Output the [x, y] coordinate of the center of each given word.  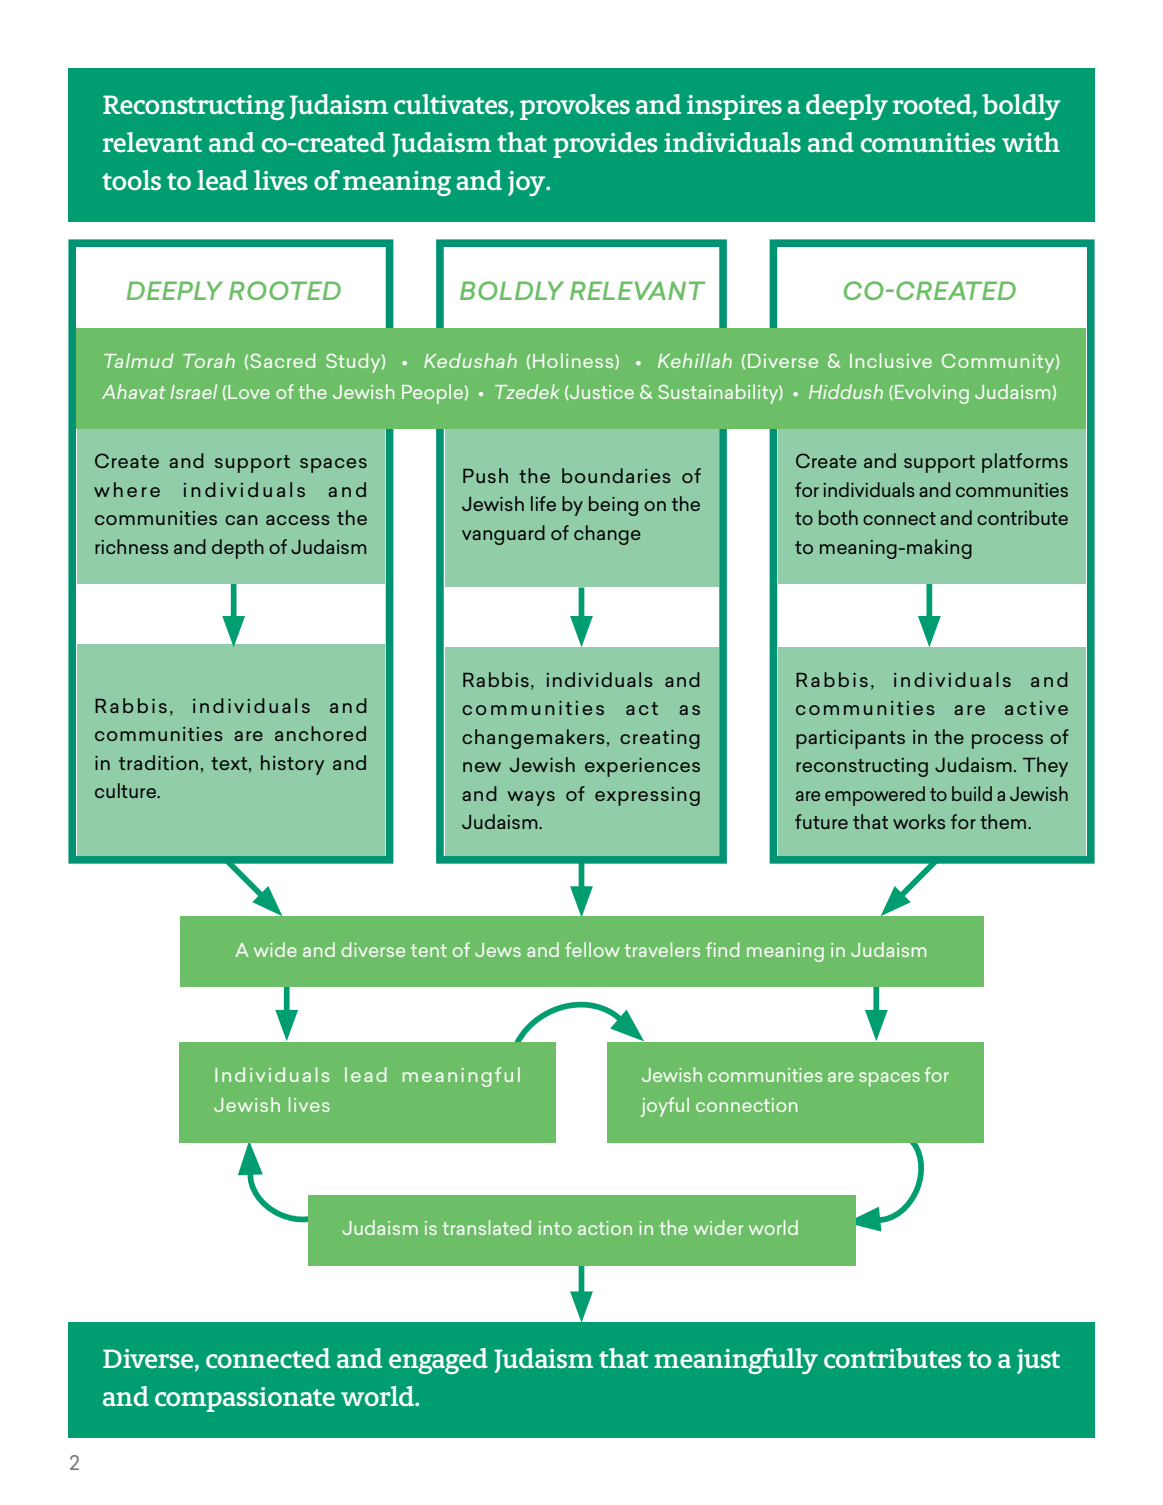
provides [605, 145]
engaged [438, 1361]
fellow [592, 949]
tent [429, 950]
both [838, 517]
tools [131, 180]
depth [238, 549]
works [919, 821]
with [1031, 142]
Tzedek [527, 391]
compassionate [245, 1399]
